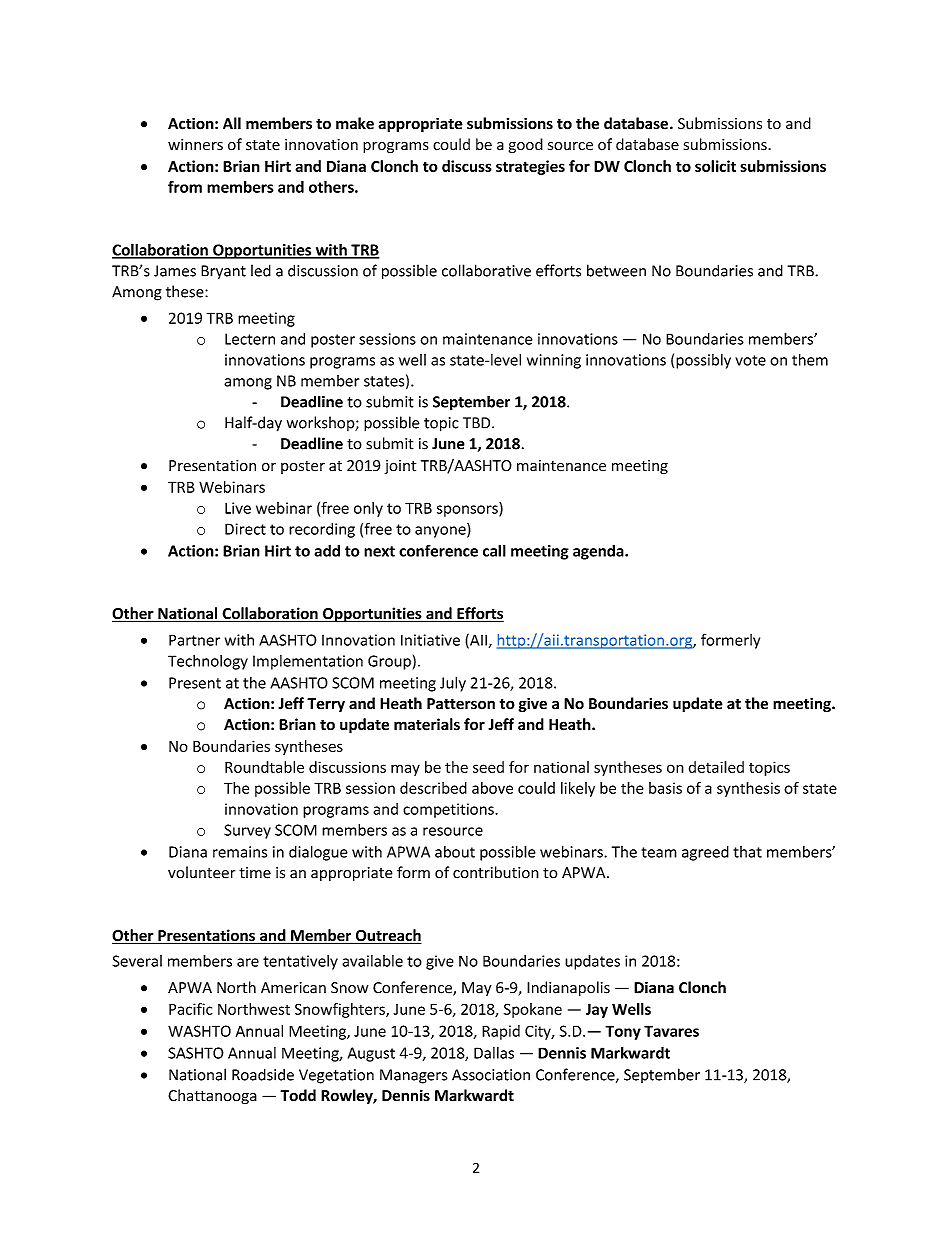 The image size is (952, 1233). What do you see at coordinates (526, 145) in the screenshot?
I see `good` at bounding box center [526, 145].
